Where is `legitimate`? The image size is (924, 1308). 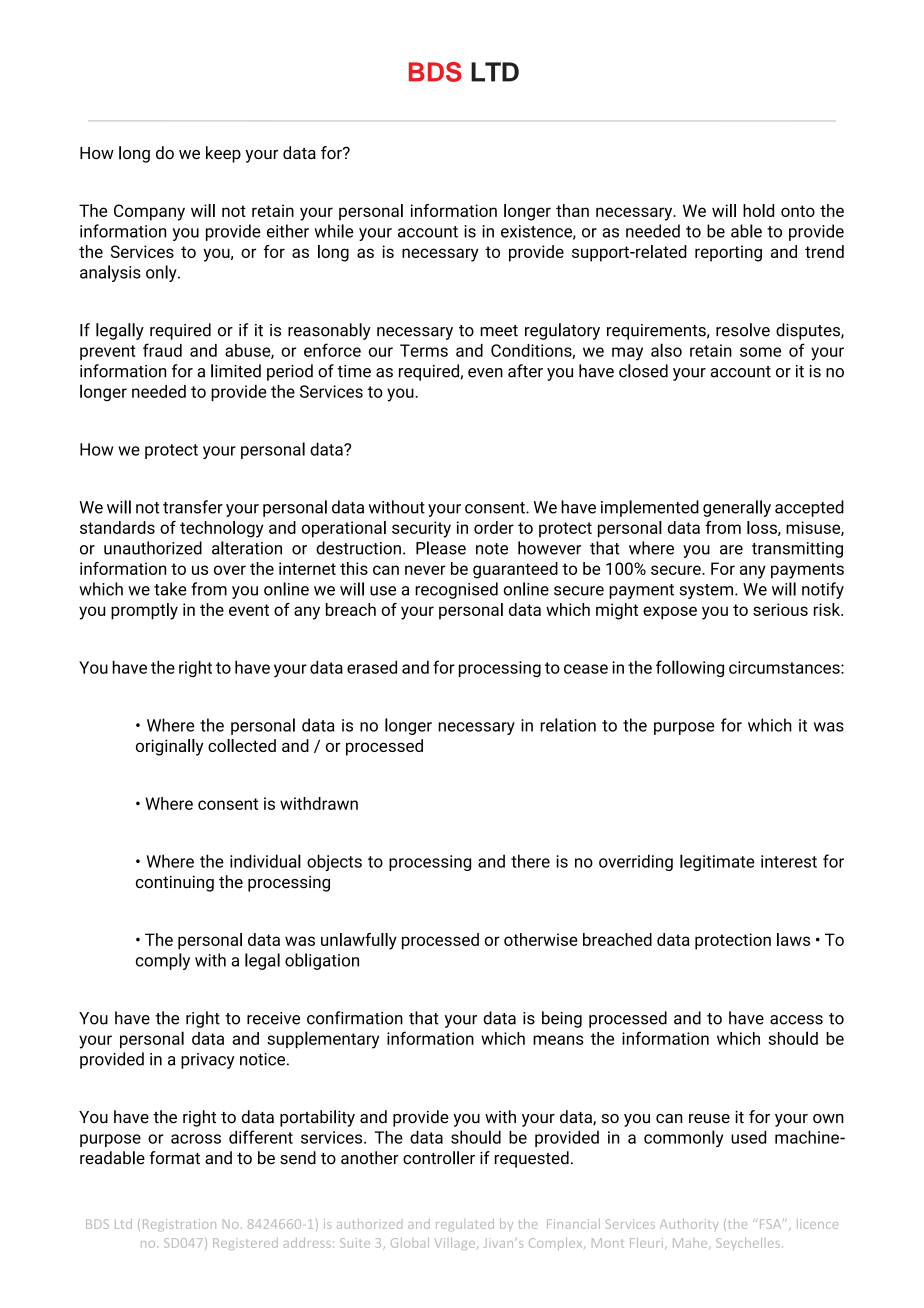 legitimate is located at coordinates (717, 862).
